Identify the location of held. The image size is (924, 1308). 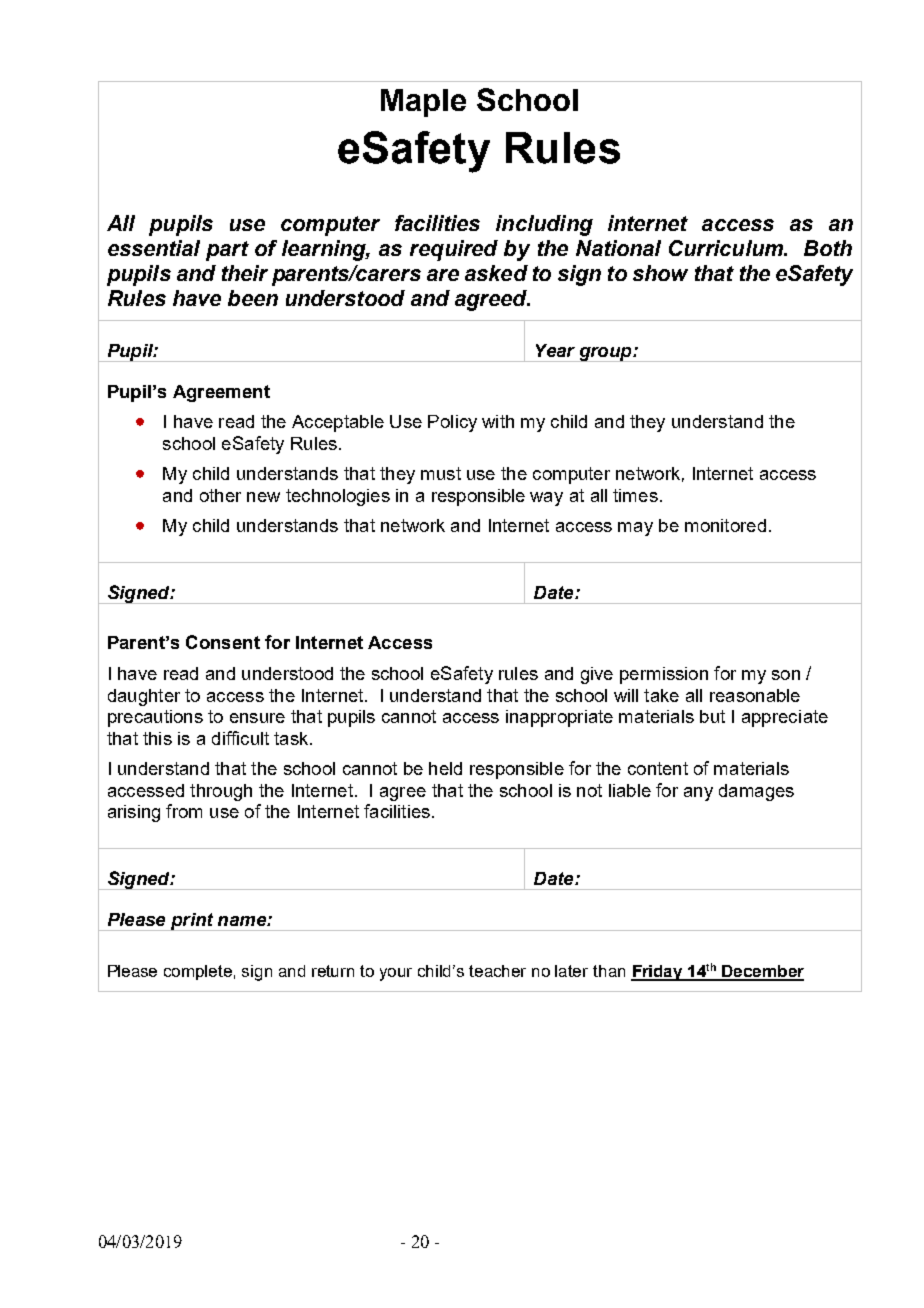
(445, 768).
